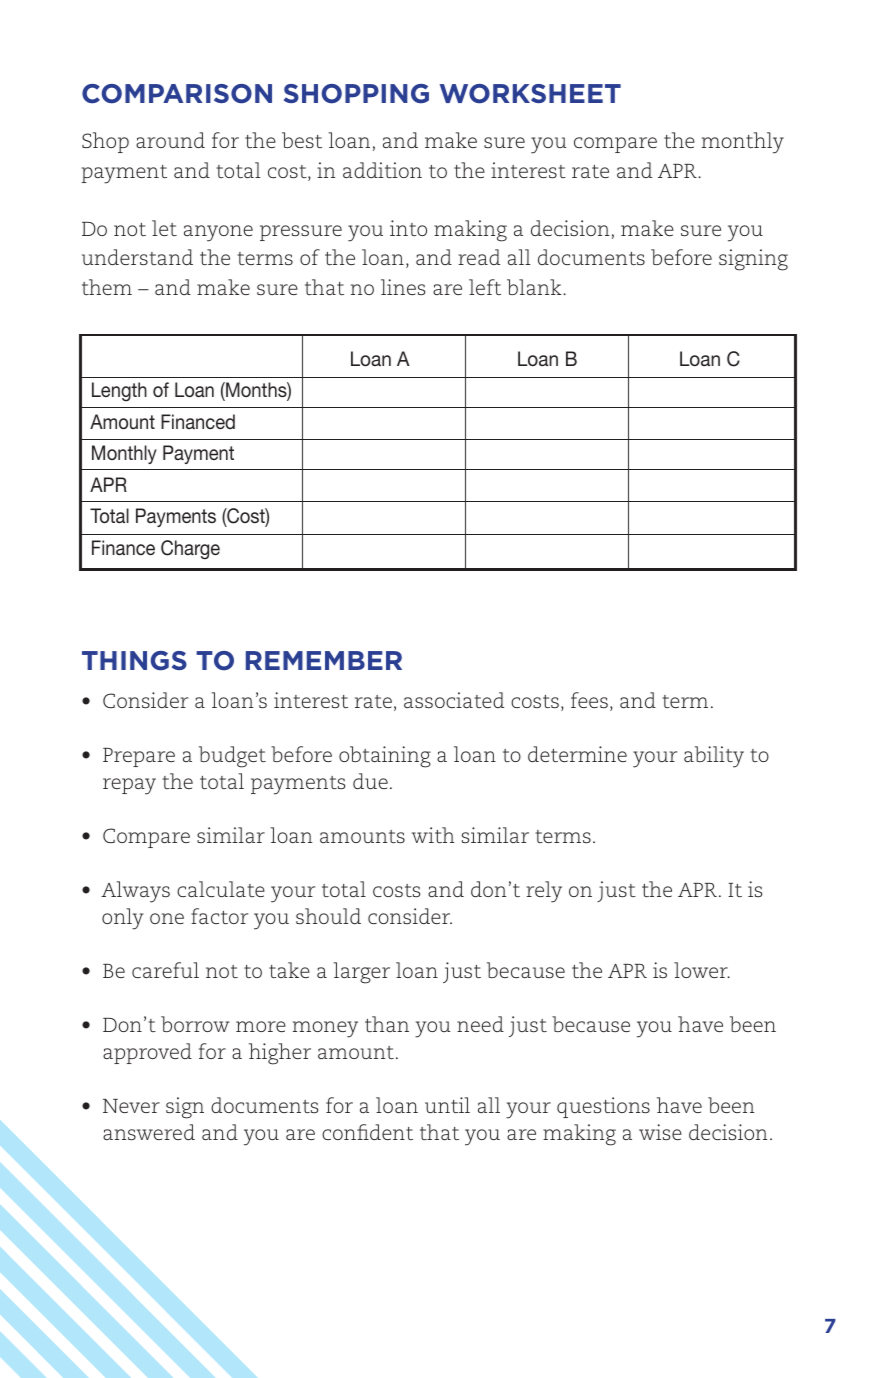 The image size is (891, 1378). I want to click on until, so click(447, 1105).
